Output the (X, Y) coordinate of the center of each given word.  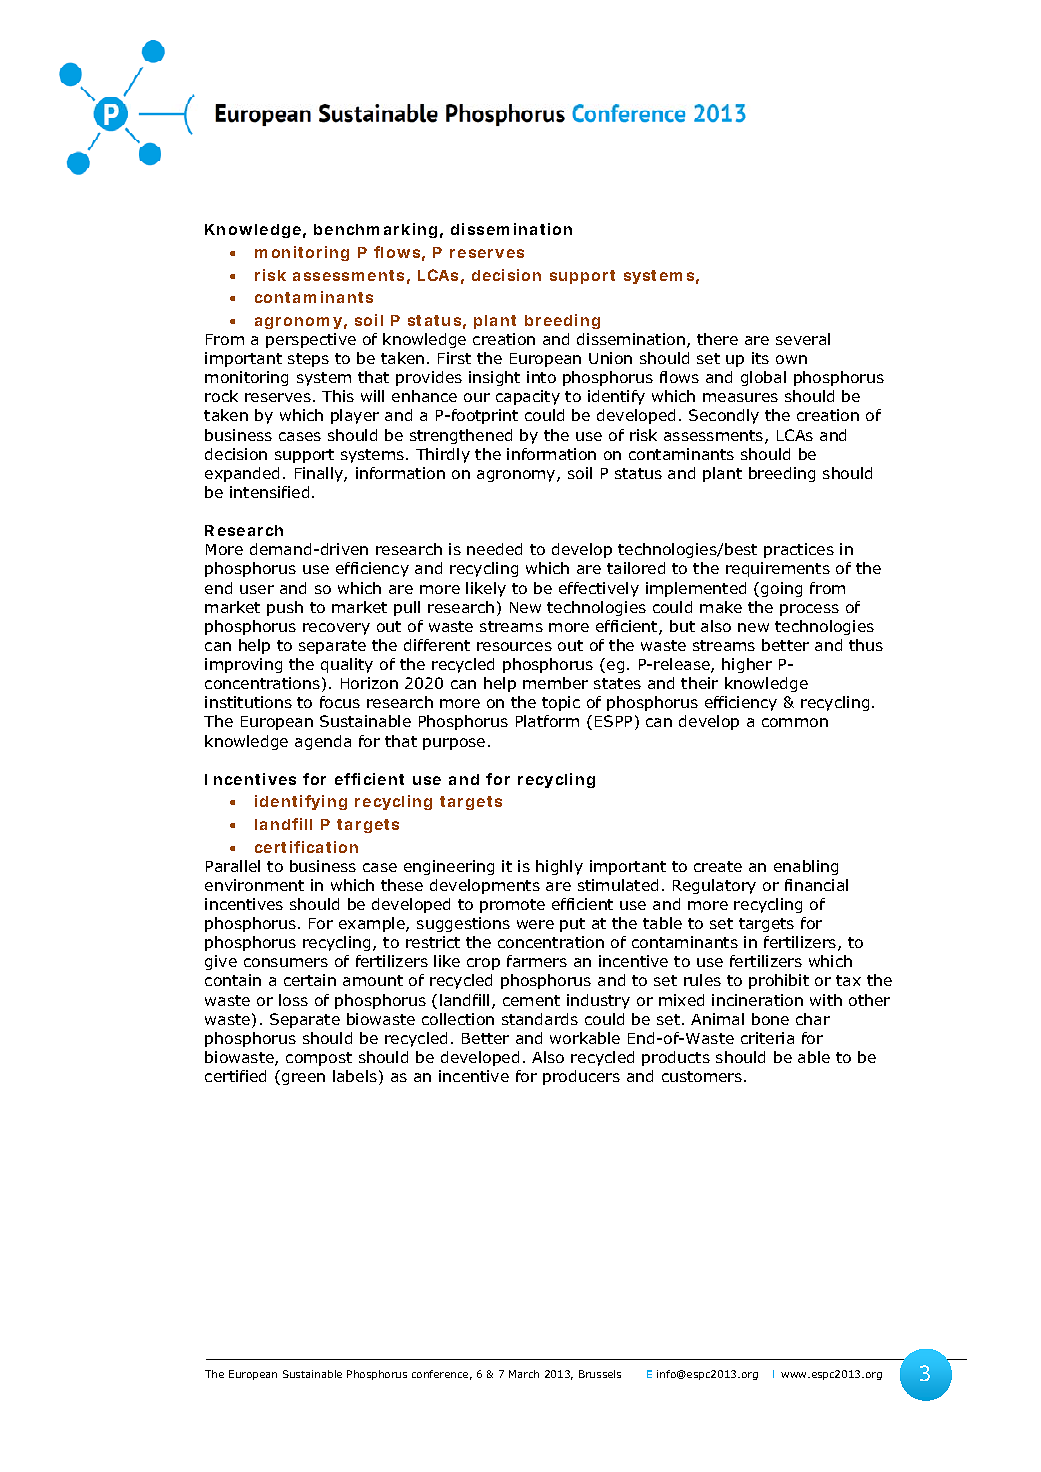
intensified (269, 492)
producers (581, 1077)
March (524, 1374)
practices (799, 550)
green (303, 1079)
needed (494, 549)
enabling (806, 867)
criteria (767, 1038)
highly (559, 867)
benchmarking (375, 230)
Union (610, 358)
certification (306, 847)
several (803, 339)
